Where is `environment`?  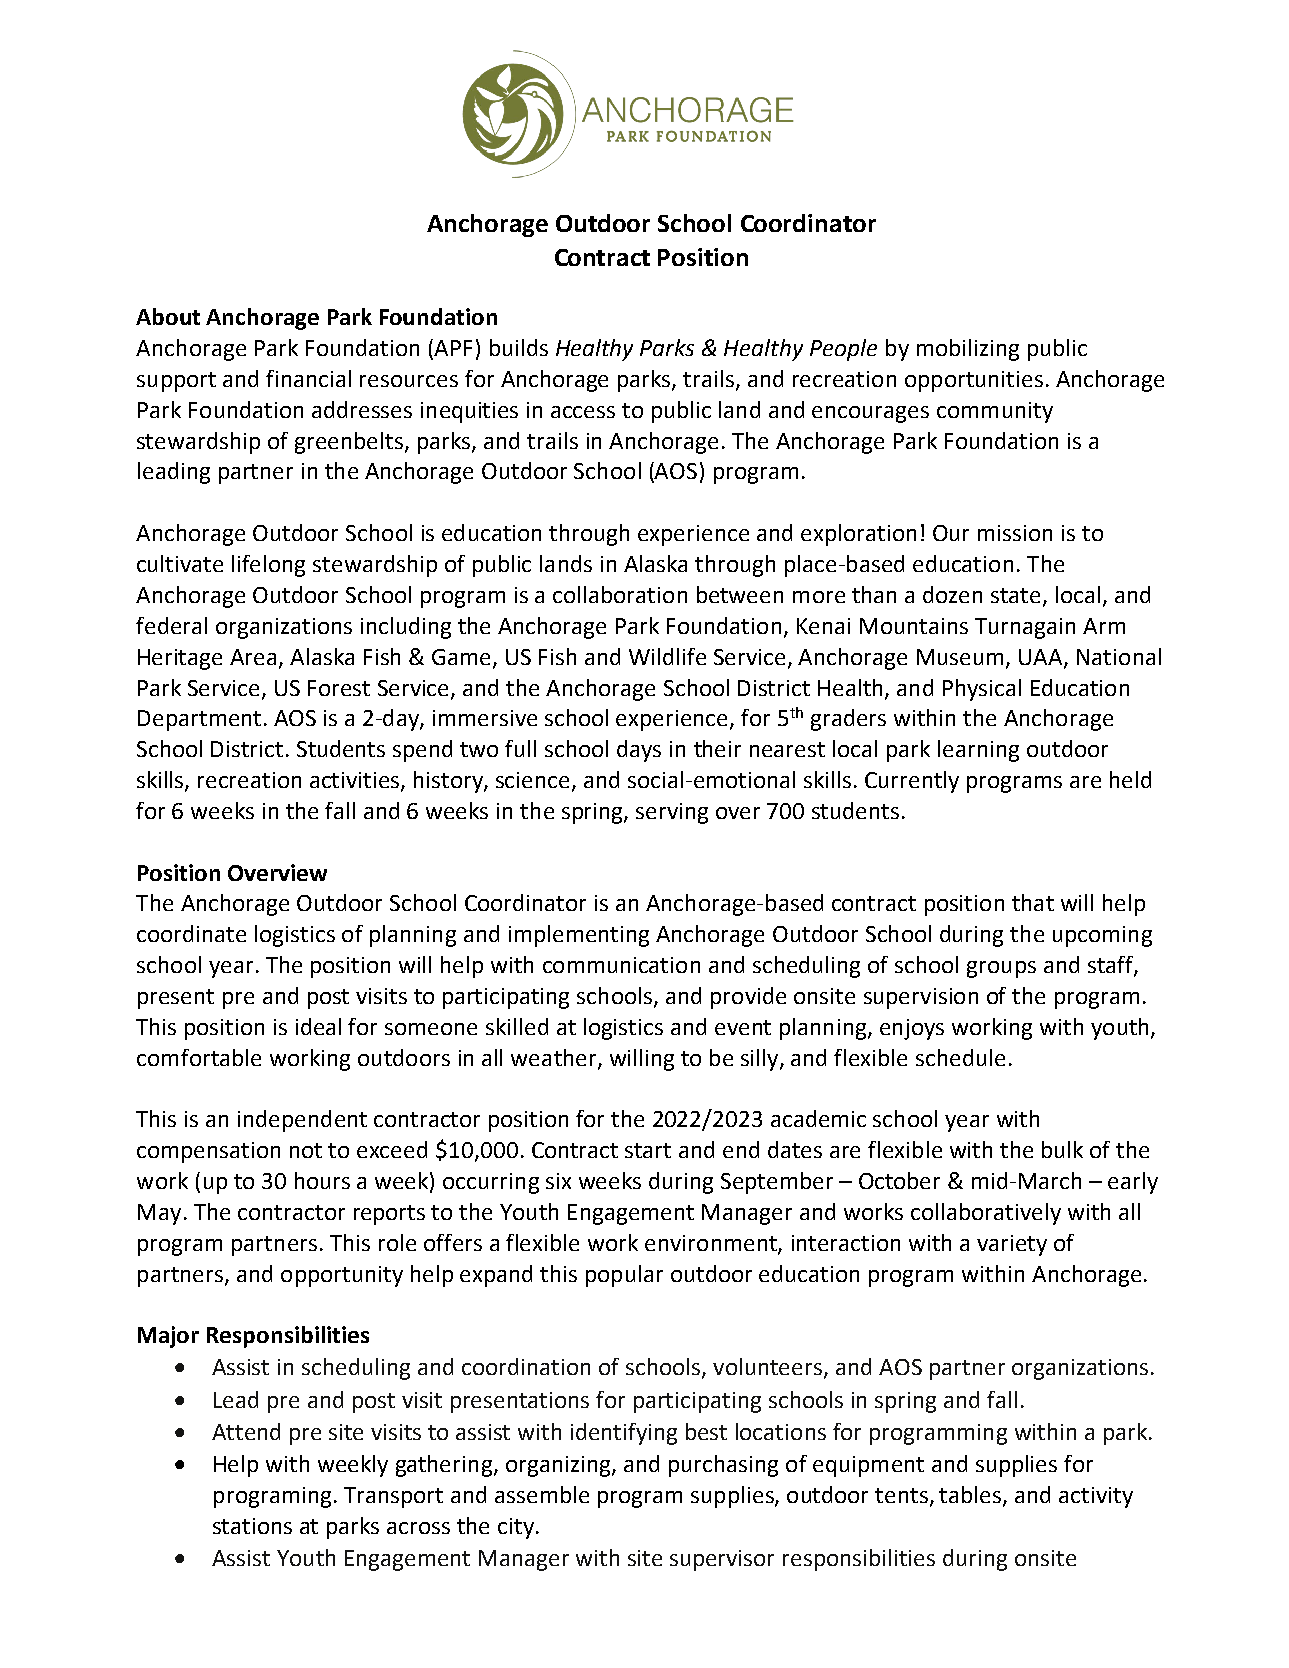 environment is located at coordinates (712, 1244).
